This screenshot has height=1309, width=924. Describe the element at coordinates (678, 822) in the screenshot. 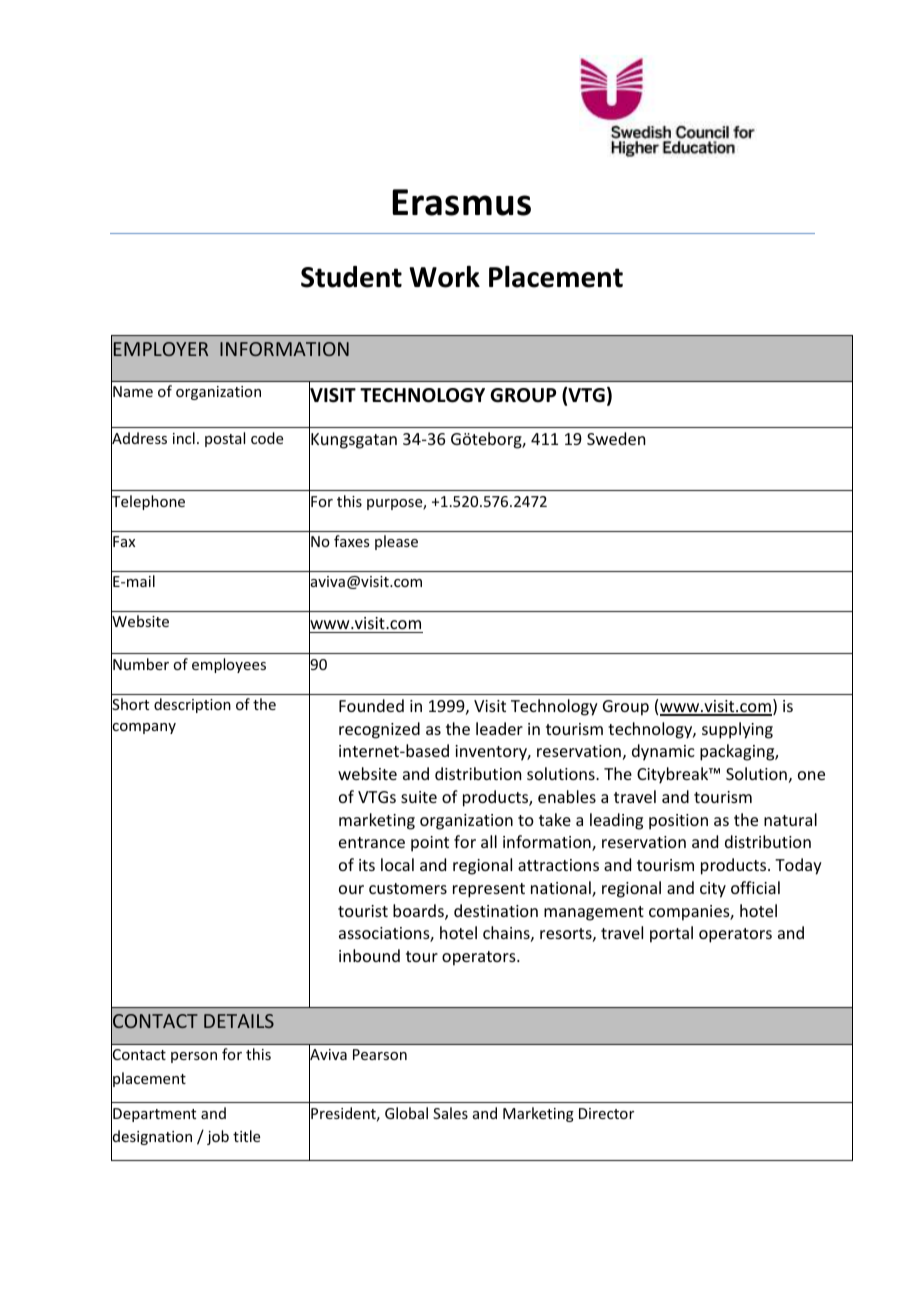

I see `position` at that location.
